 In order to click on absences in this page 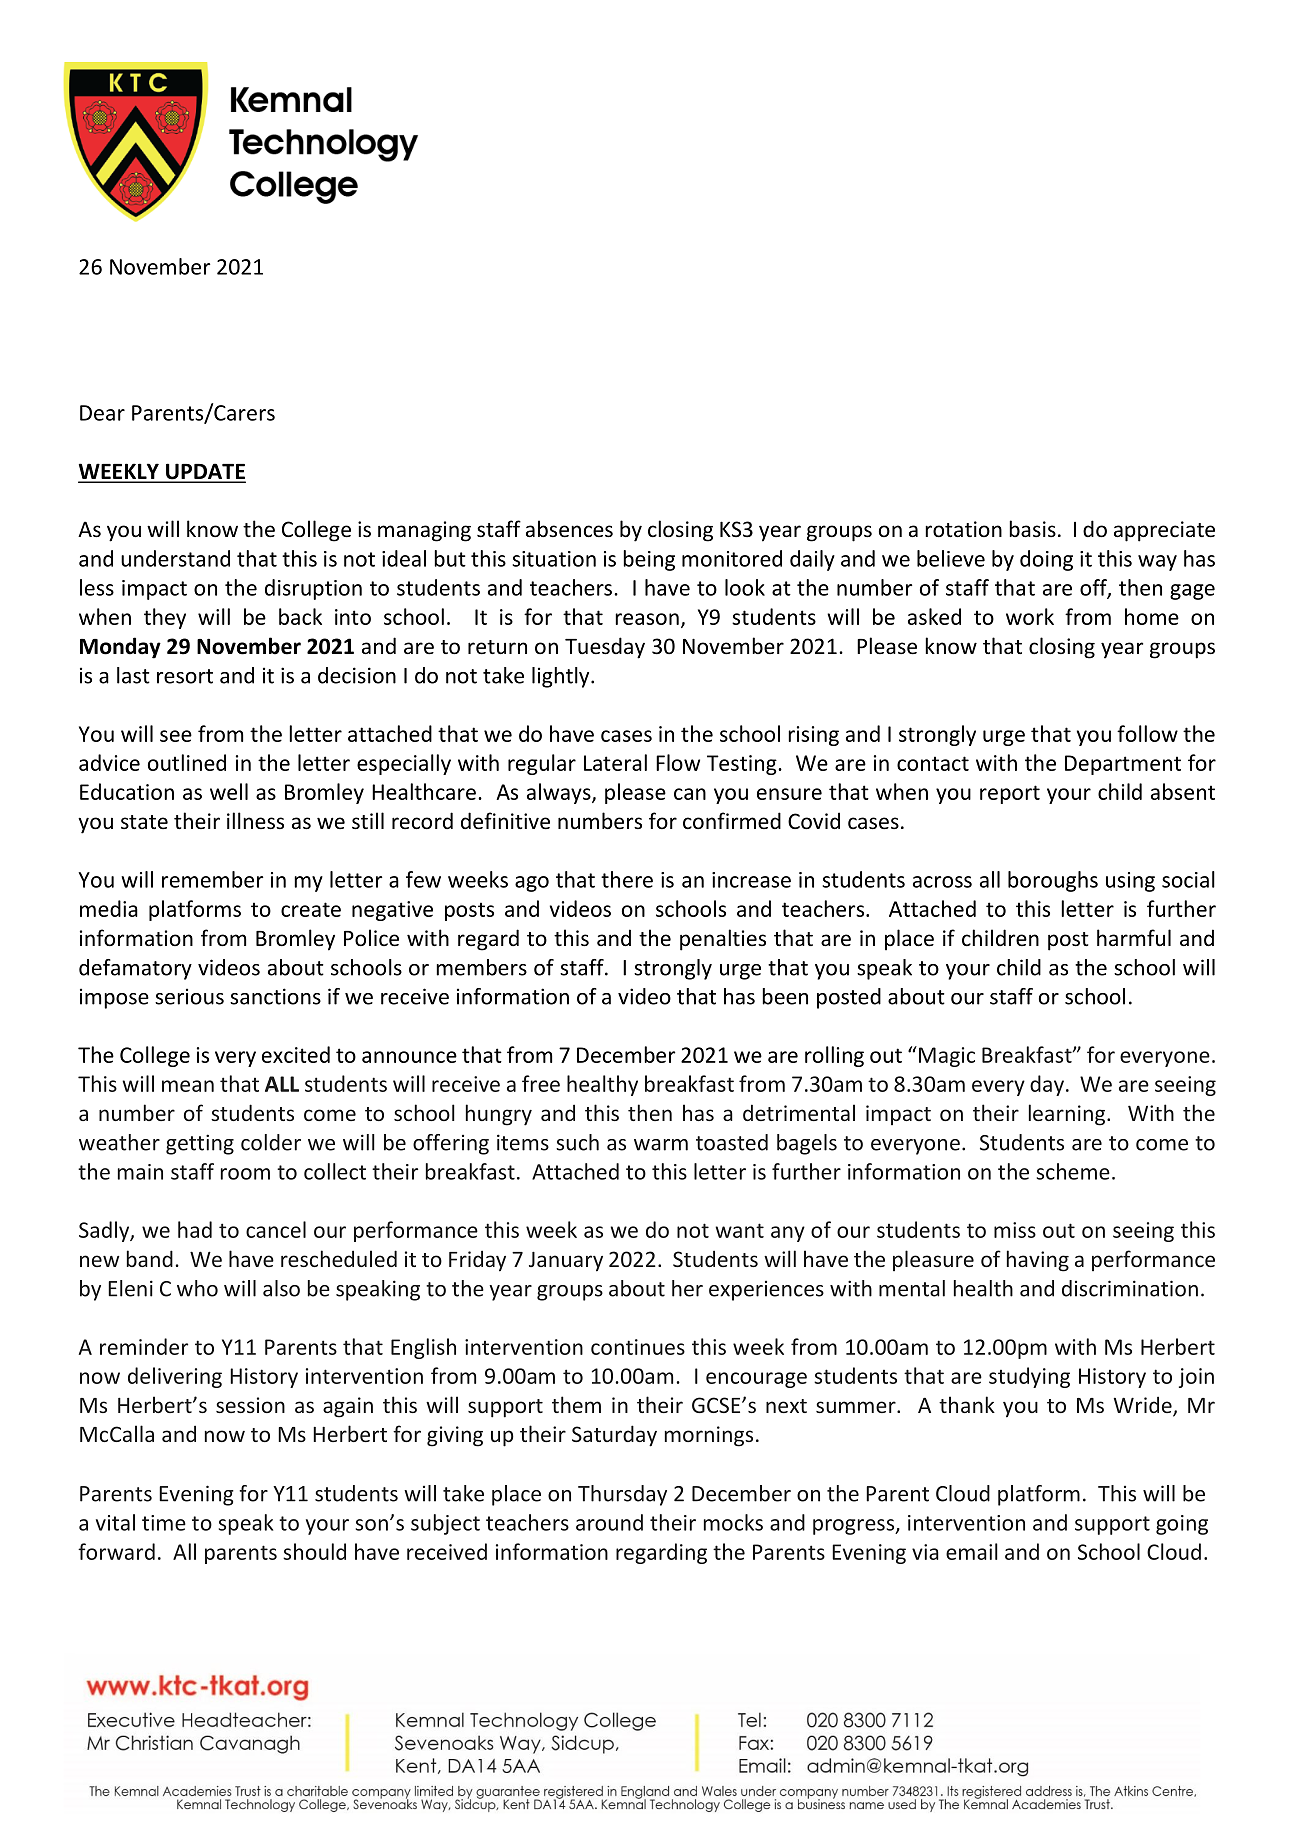, I will do `click(569, 529)`.
